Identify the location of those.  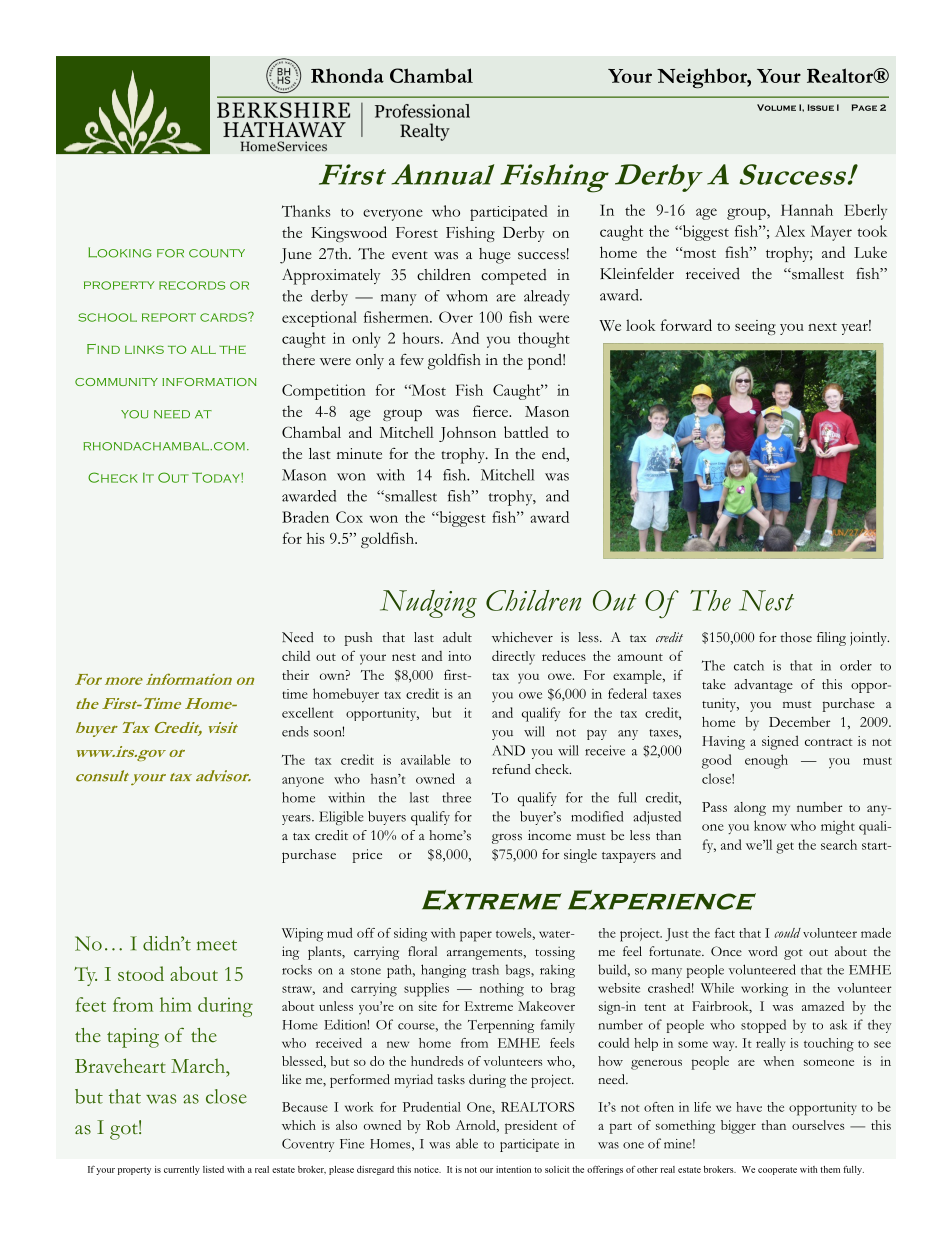
(796, 637).
